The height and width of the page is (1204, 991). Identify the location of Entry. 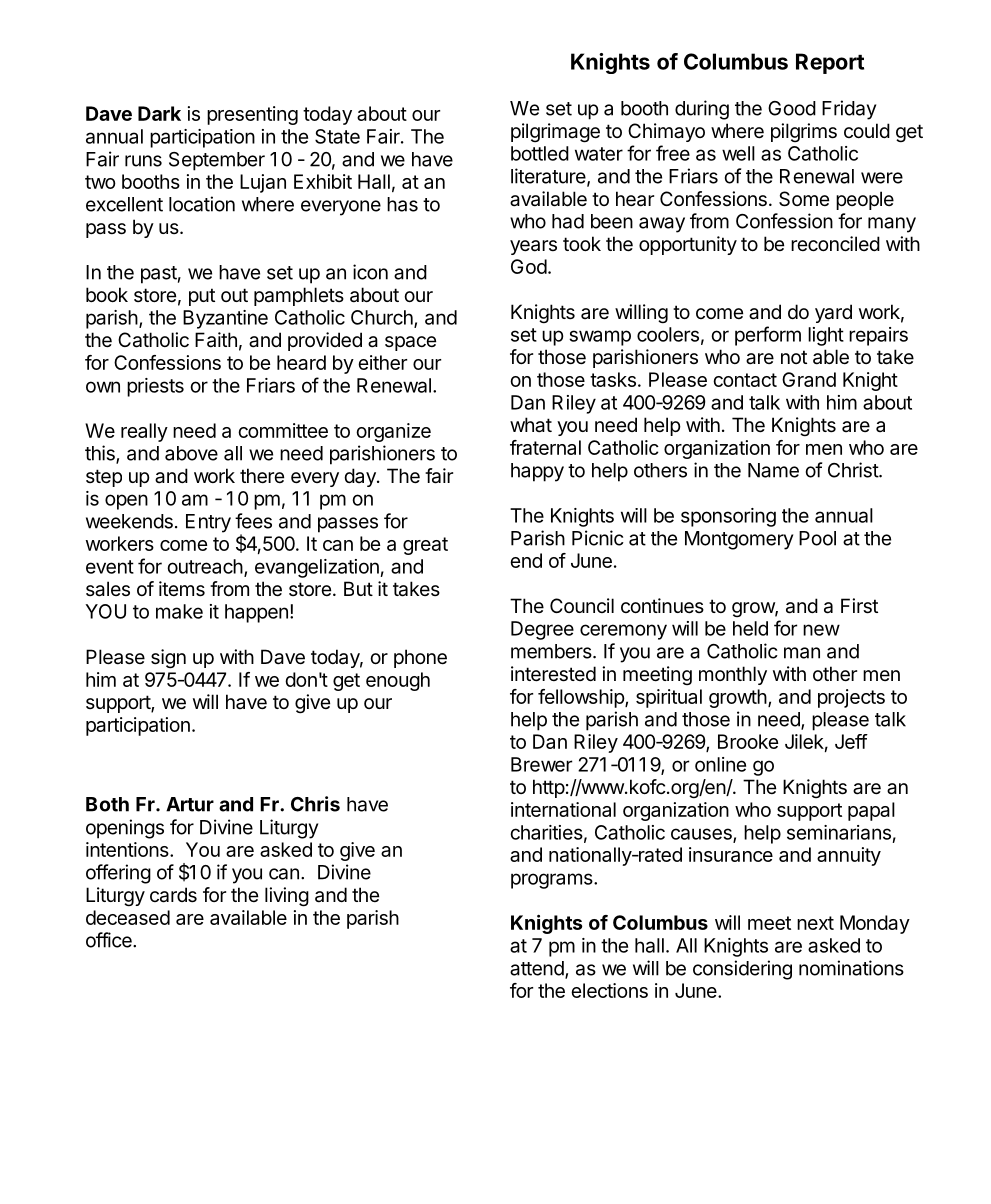
(208, 523).
